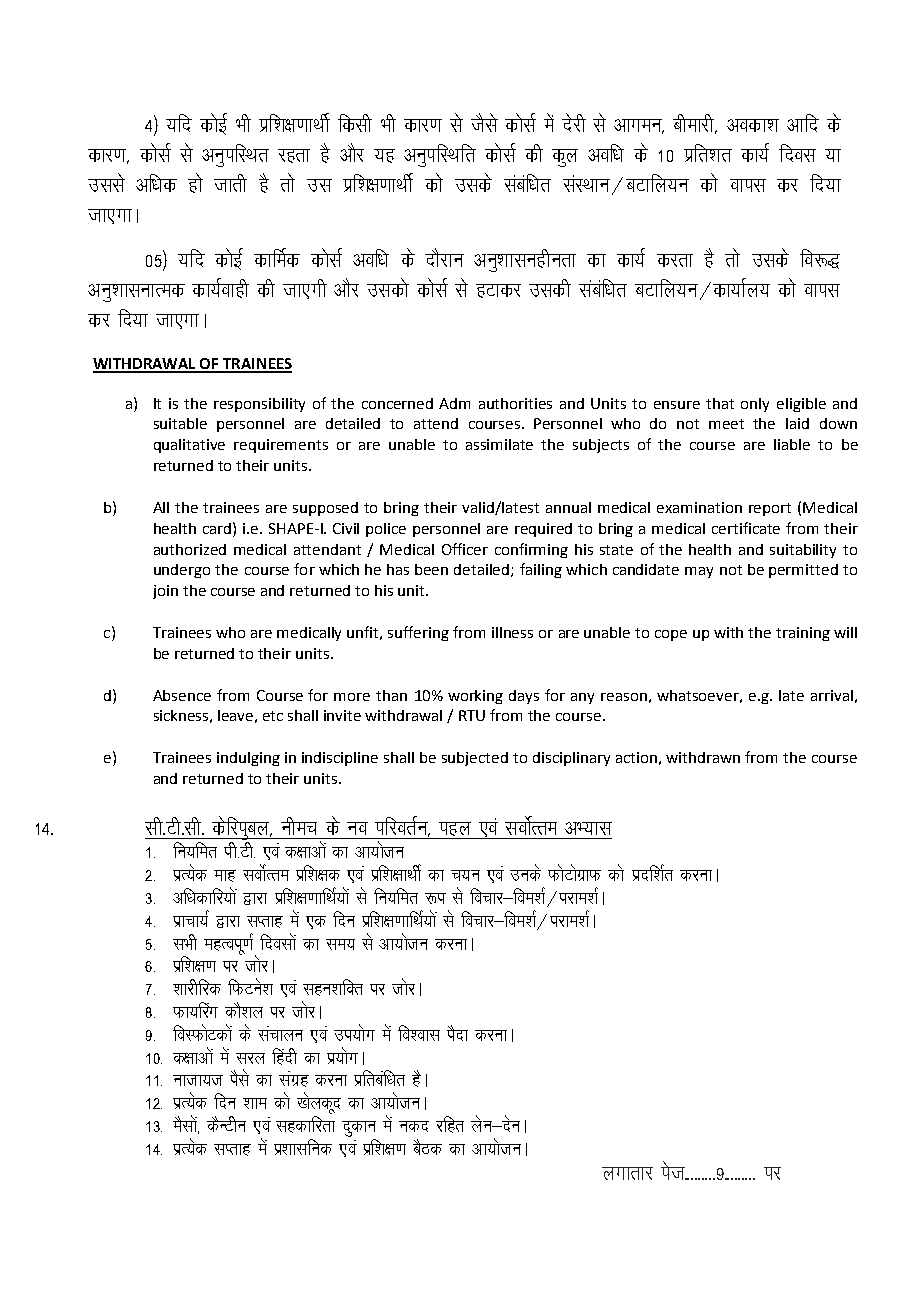  Describe the element at coordinates (281, 446) in the screenshot. I see `requirements` at that location.
